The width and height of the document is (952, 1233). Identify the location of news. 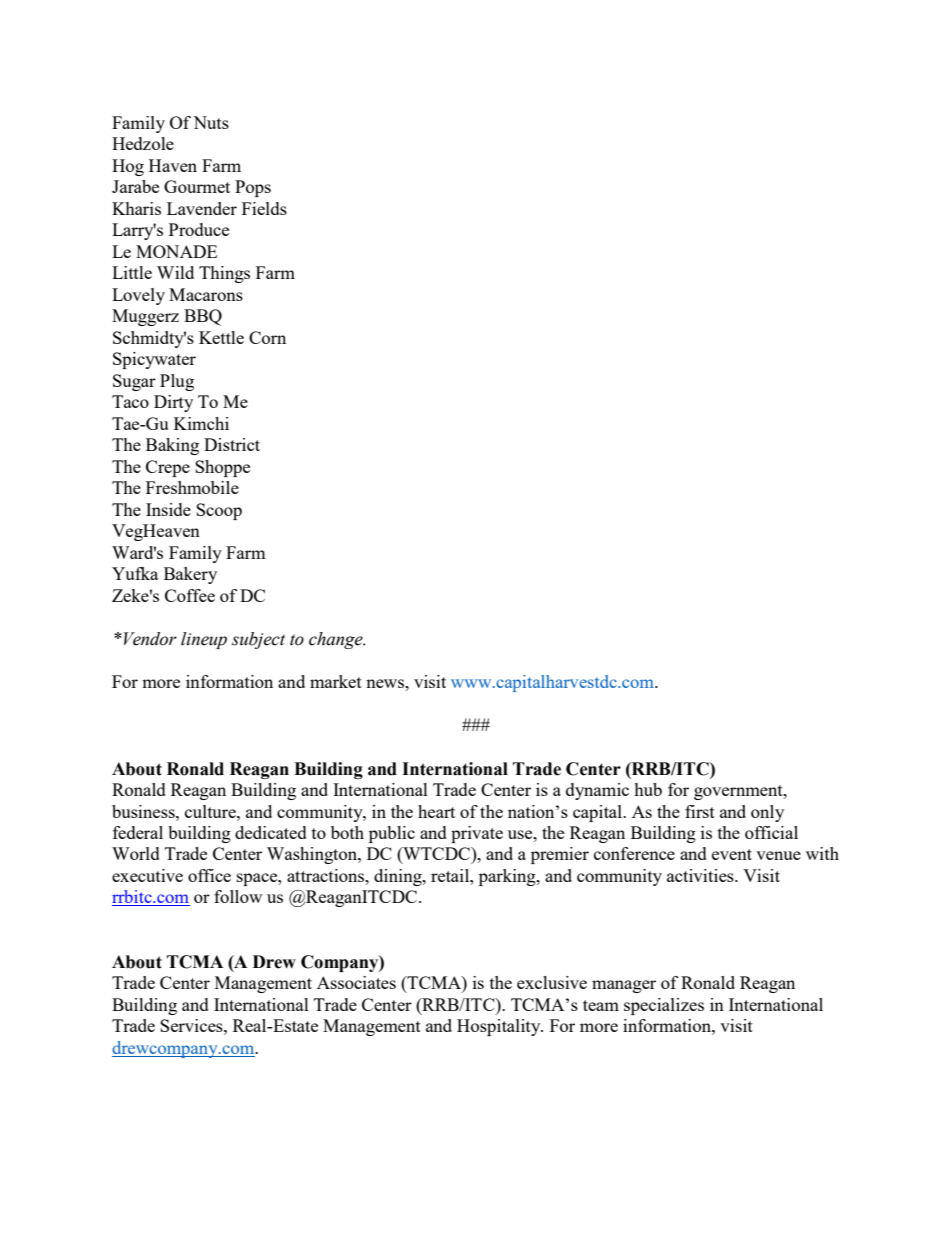
(386, 683).
